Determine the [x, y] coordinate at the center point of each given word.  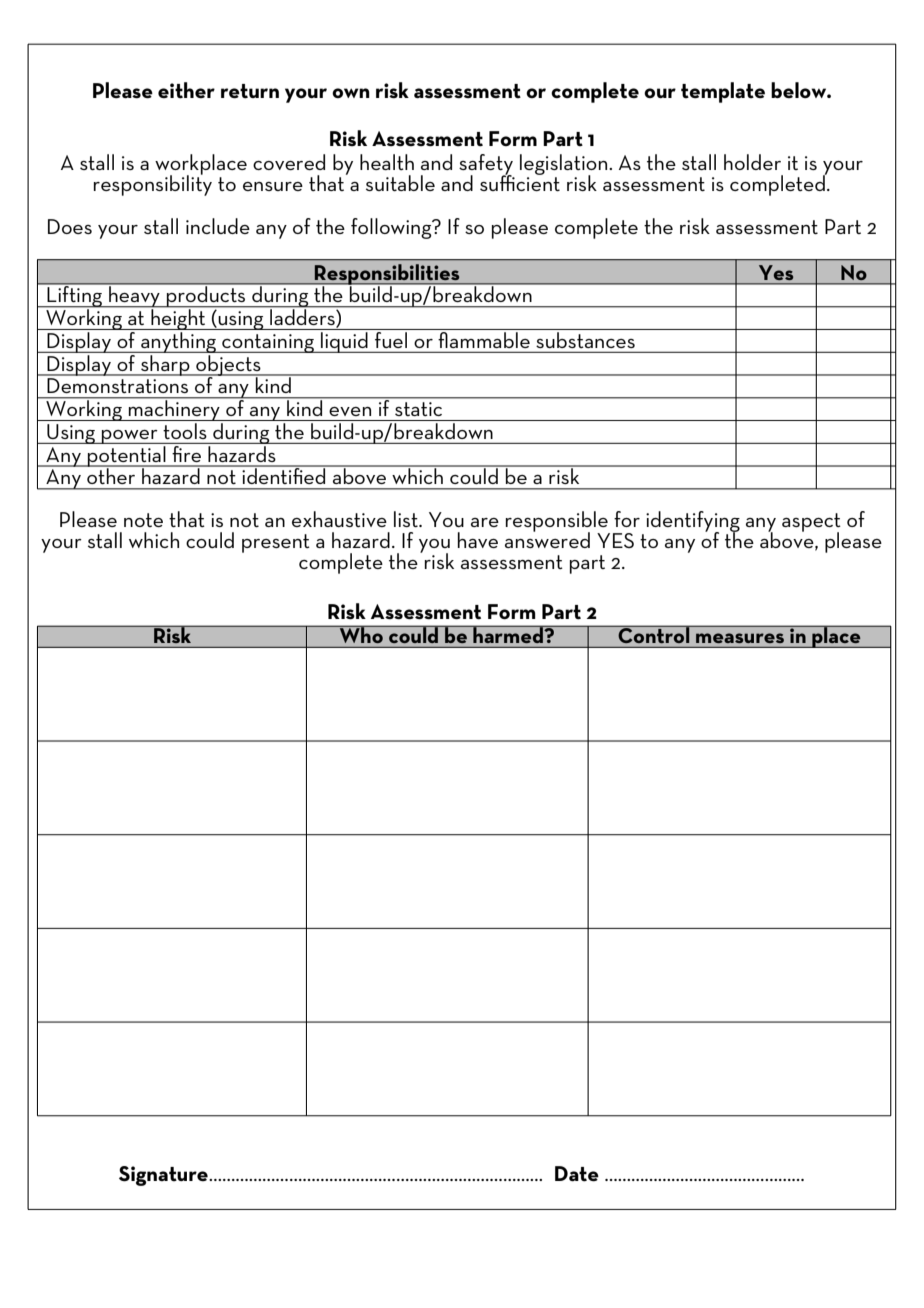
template [723, 92]
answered [547, 538]
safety [486, 165]
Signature [164, 1176]
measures [740, 638]
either [186, 90]
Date [577, 1174]
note [143, 520]
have [478, 540]
